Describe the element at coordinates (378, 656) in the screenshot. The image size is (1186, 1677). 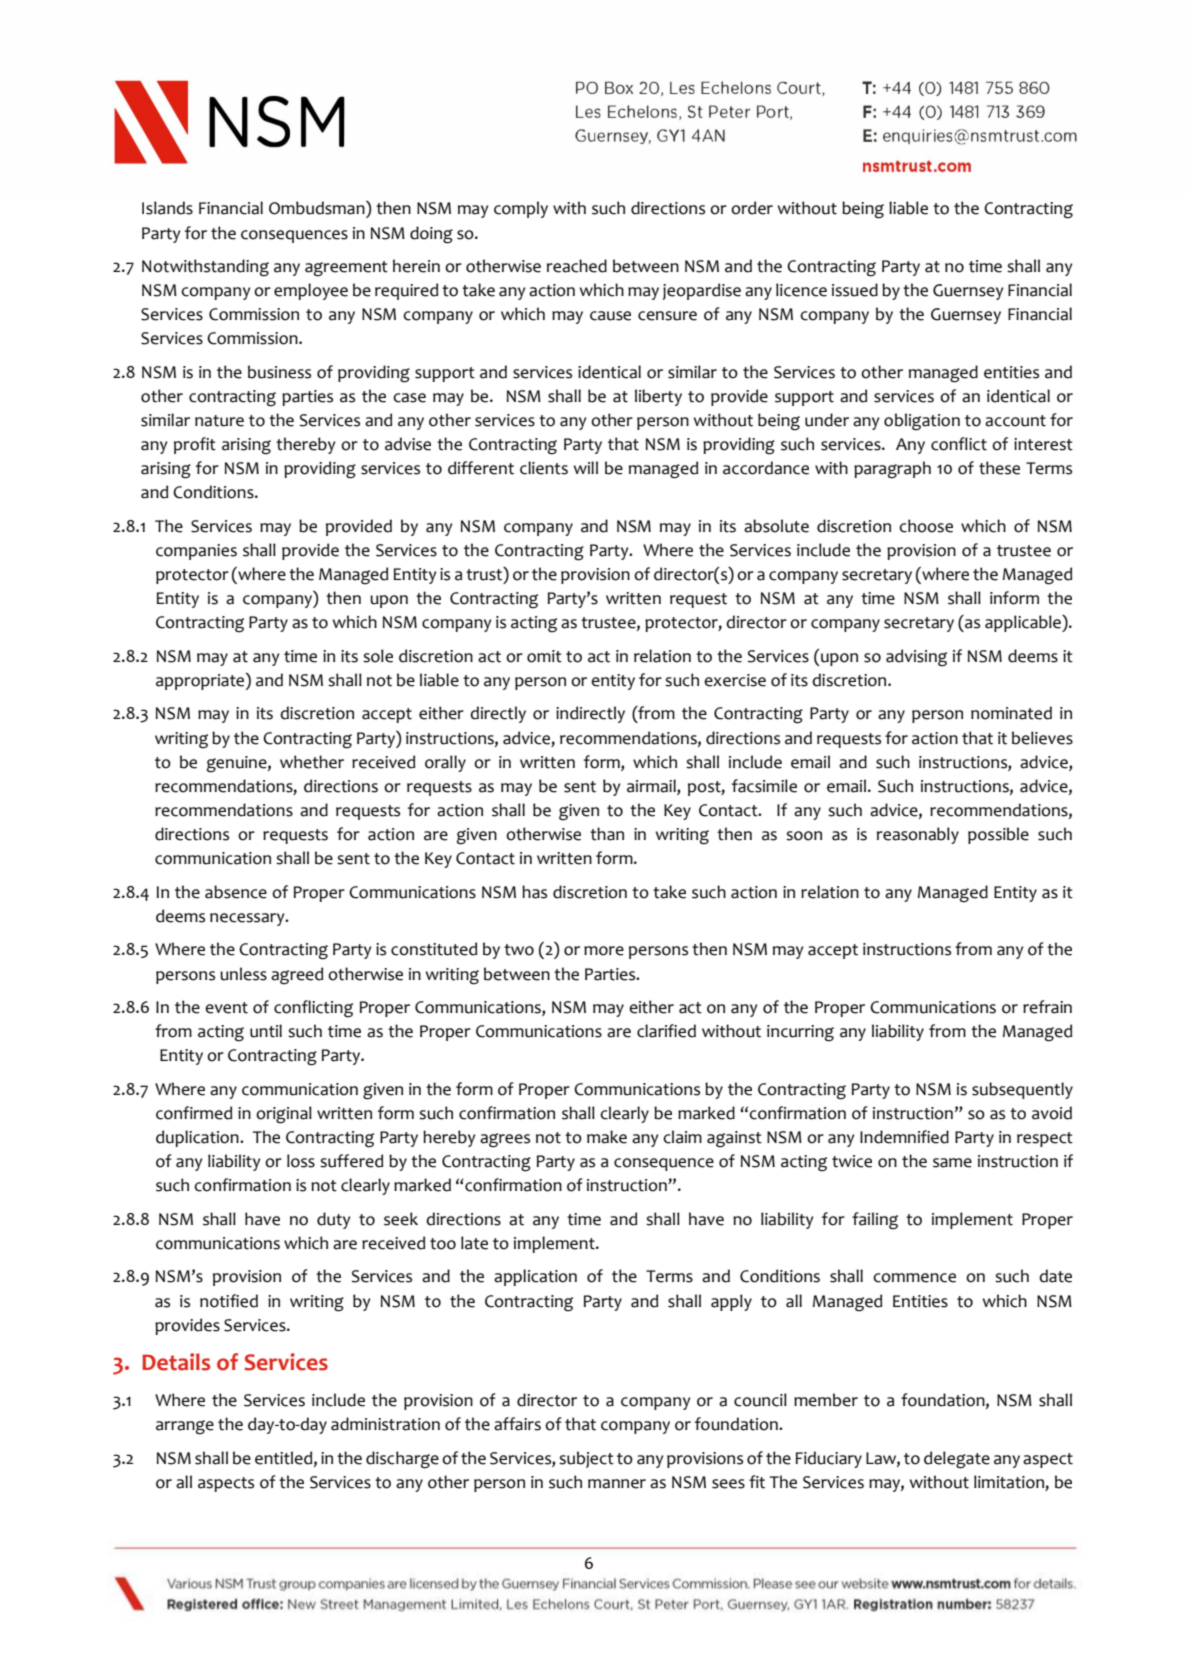
I see `sole` at that location.
